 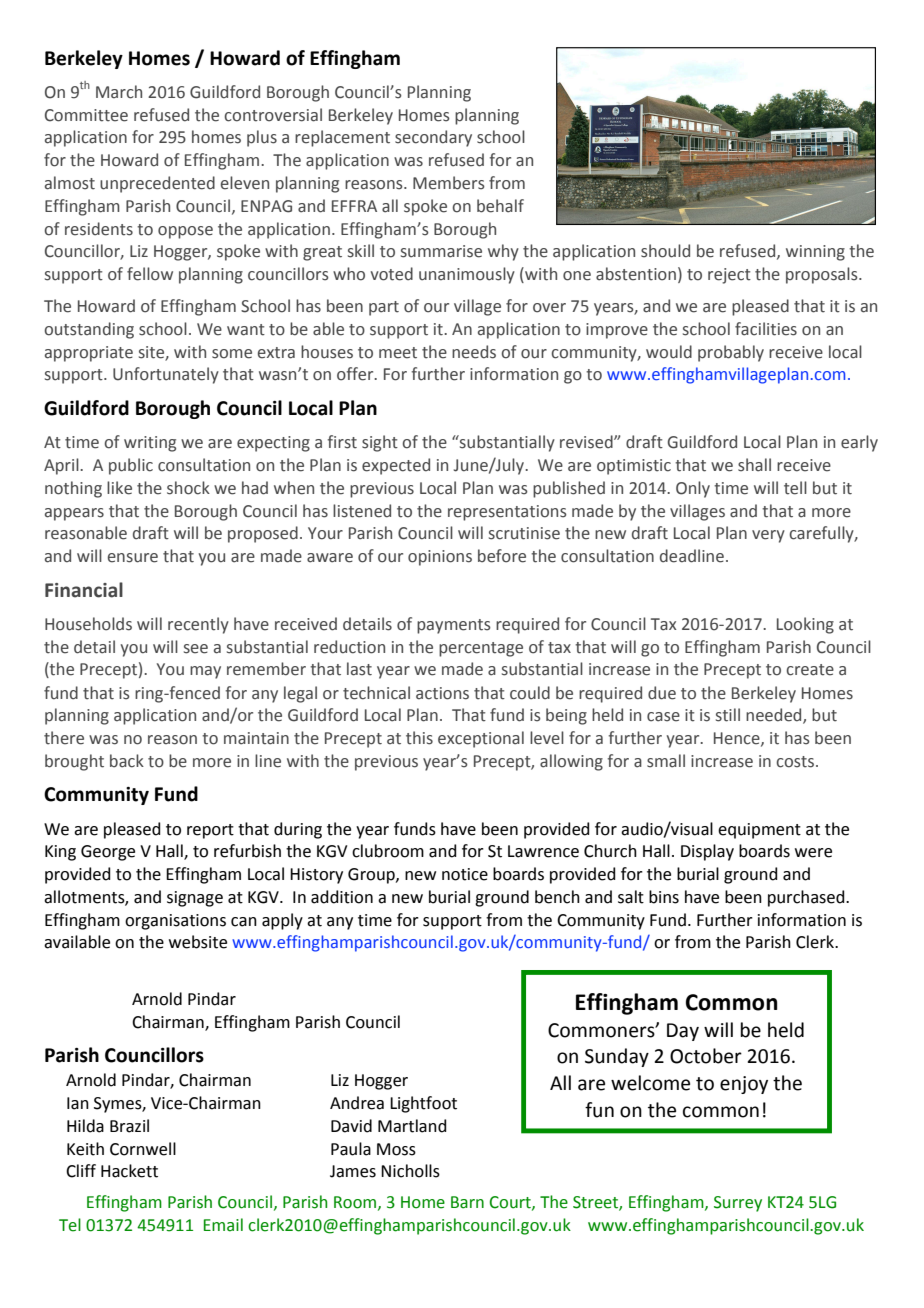 I want to click on Surrey, so click(x=738, y=1204).
